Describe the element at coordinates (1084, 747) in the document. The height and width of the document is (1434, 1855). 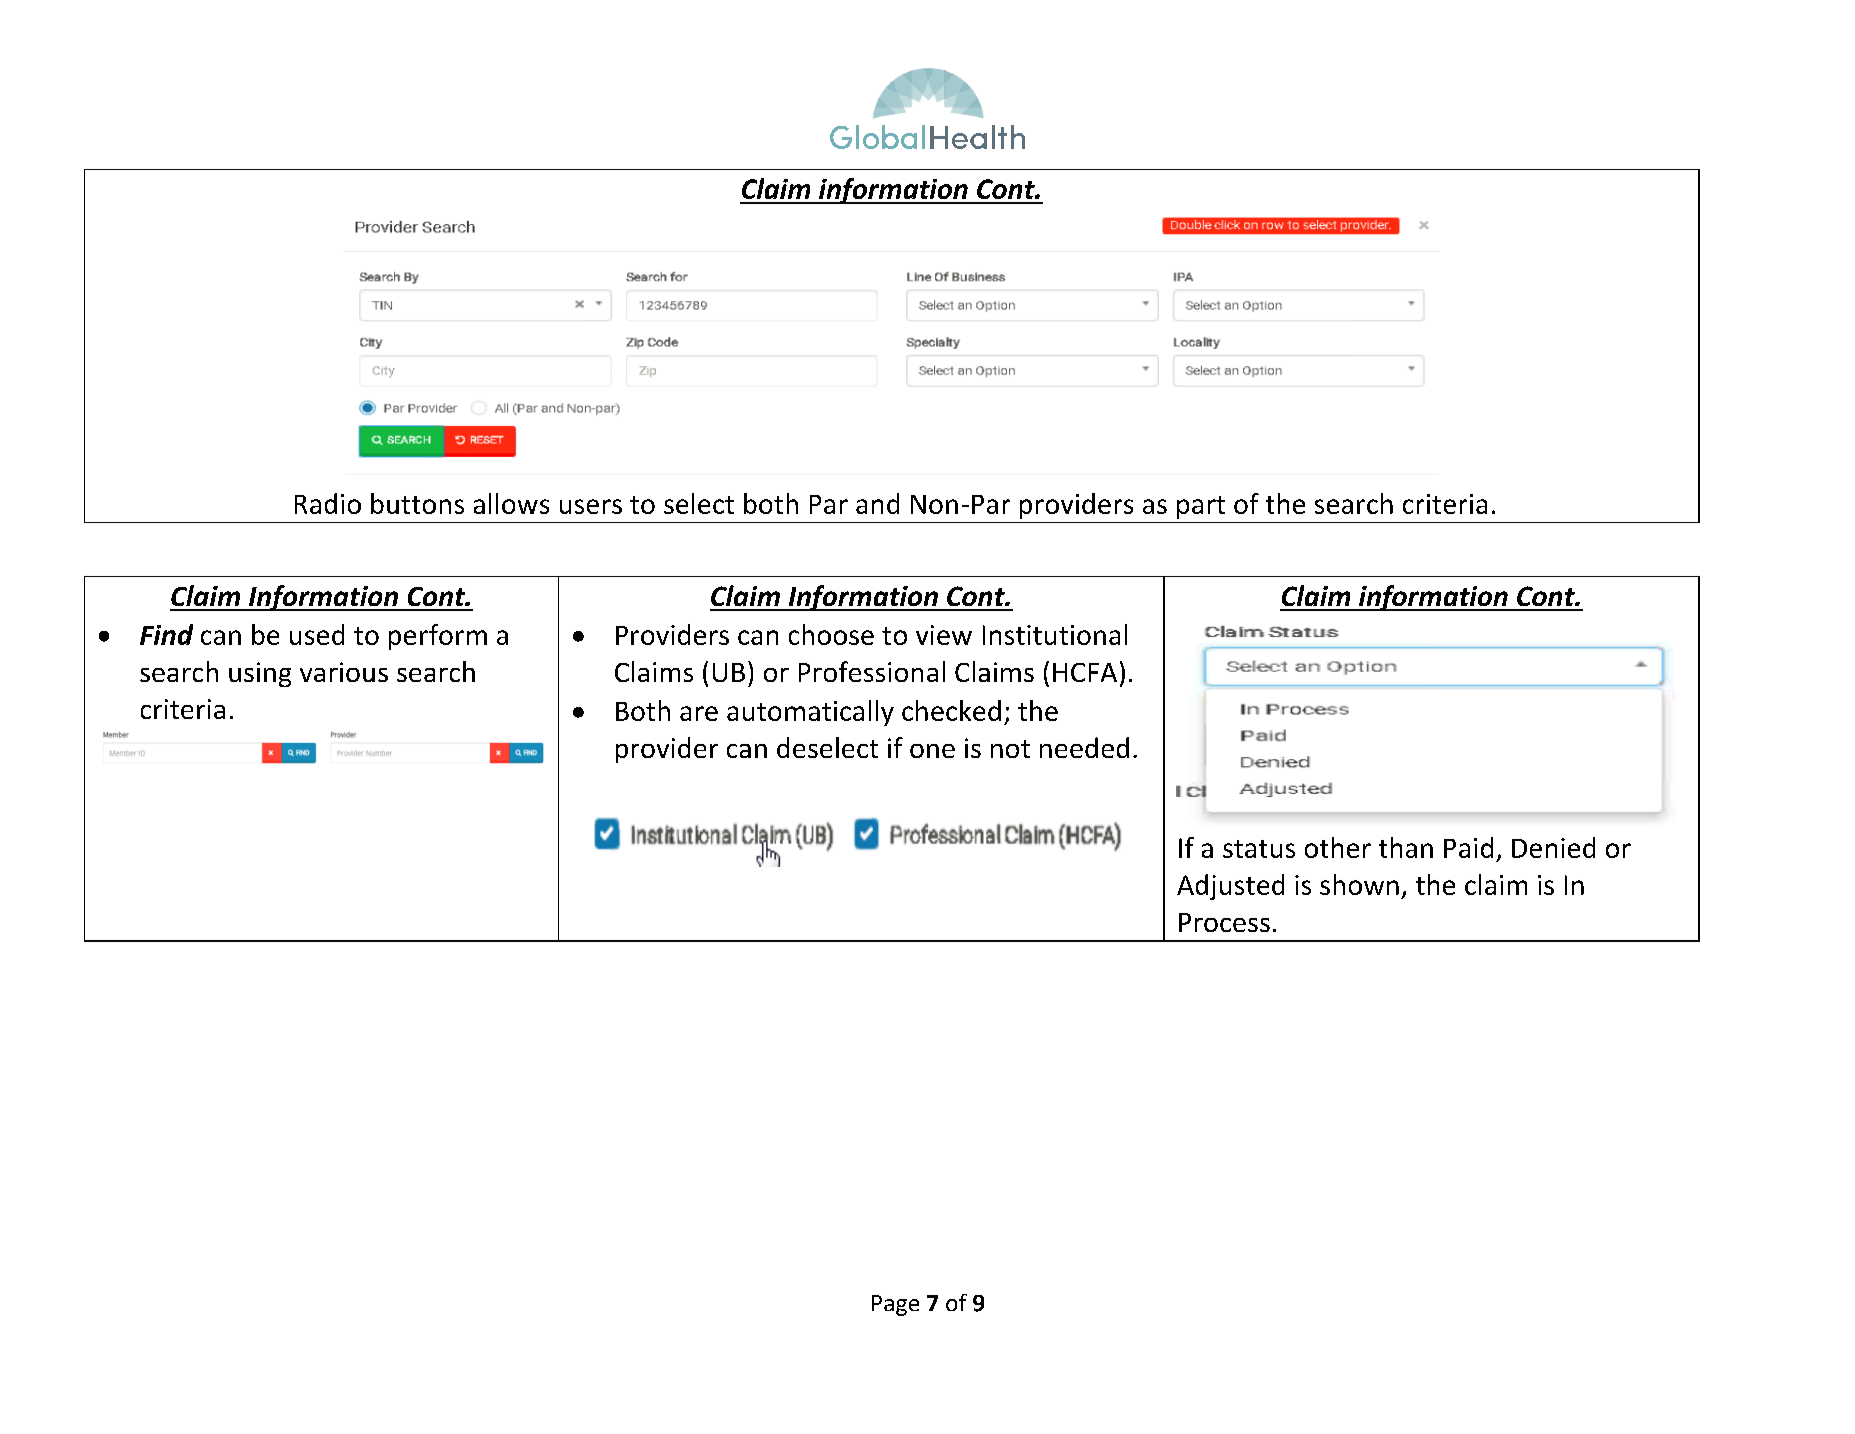
I see `needed` at that location.
